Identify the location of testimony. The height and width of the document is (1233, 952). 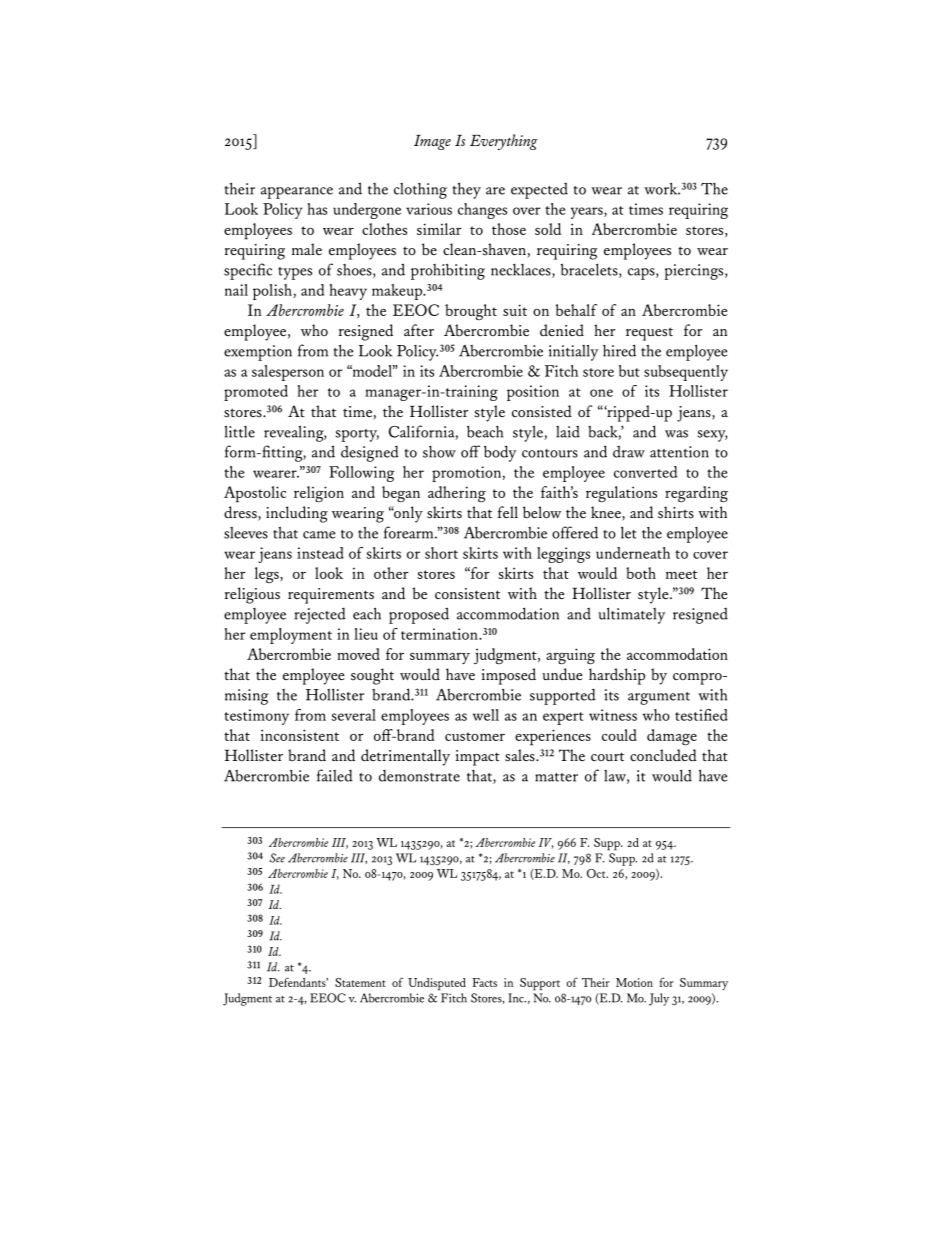
(256, 717).
